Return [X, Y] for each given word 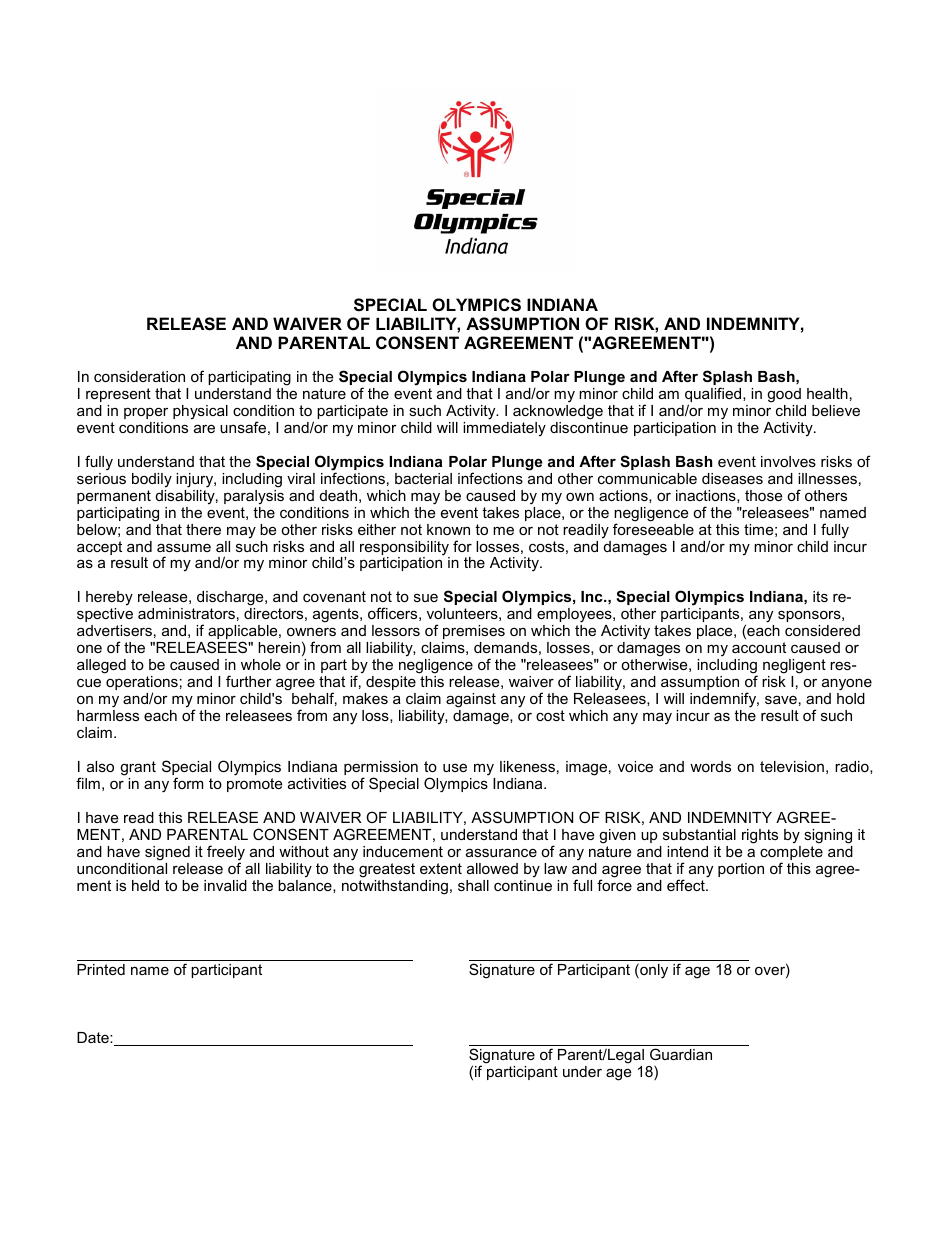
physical [200, 412]
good [784, 395]
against [471, 700]
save [781, 700]
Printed [101, 969]
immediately [504, 429]
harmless [108, 715]
